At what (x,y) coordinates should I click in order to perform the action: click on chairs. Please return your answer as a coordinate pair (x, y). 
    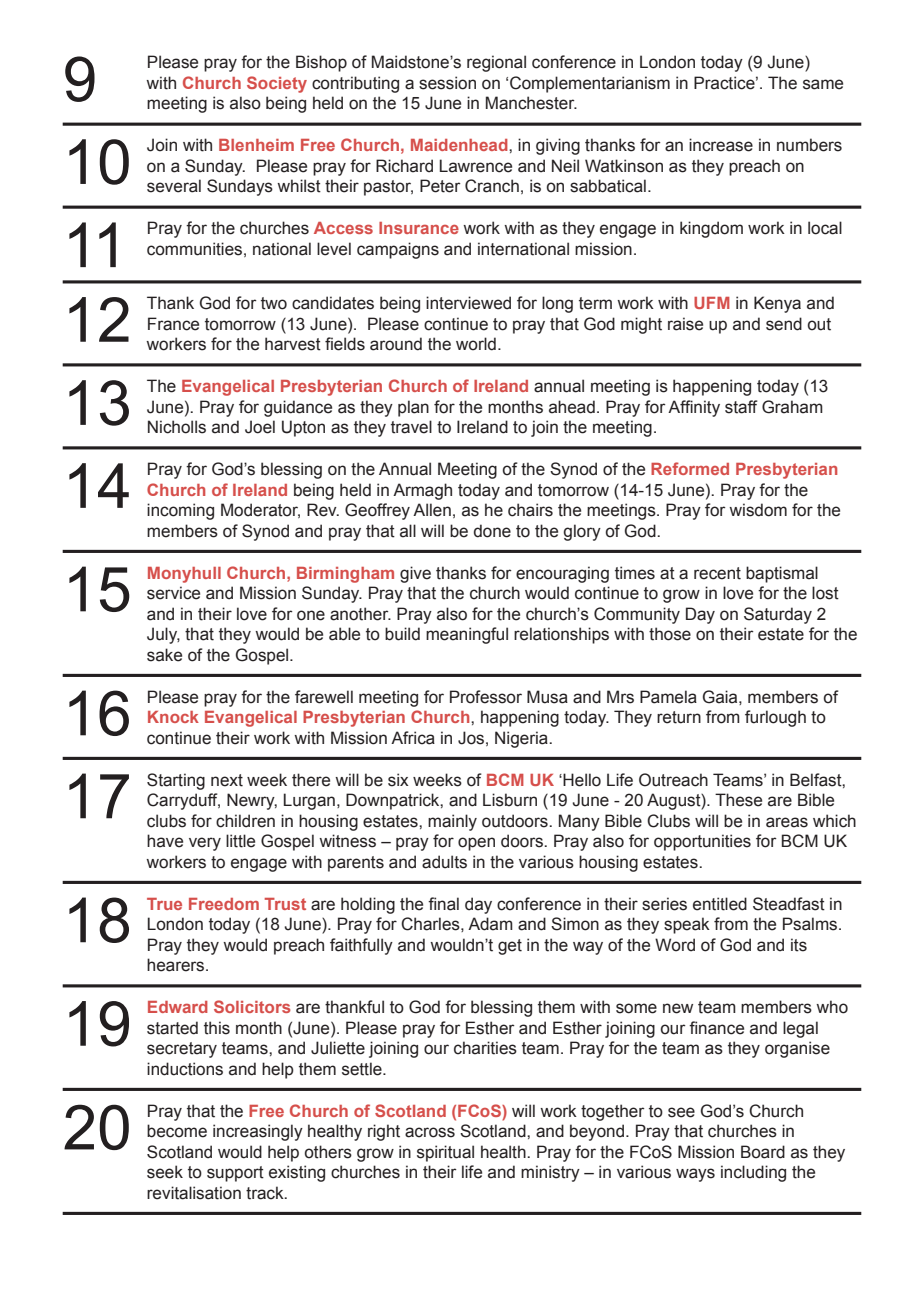
    Looking at the image, I should click on (530, 510).
